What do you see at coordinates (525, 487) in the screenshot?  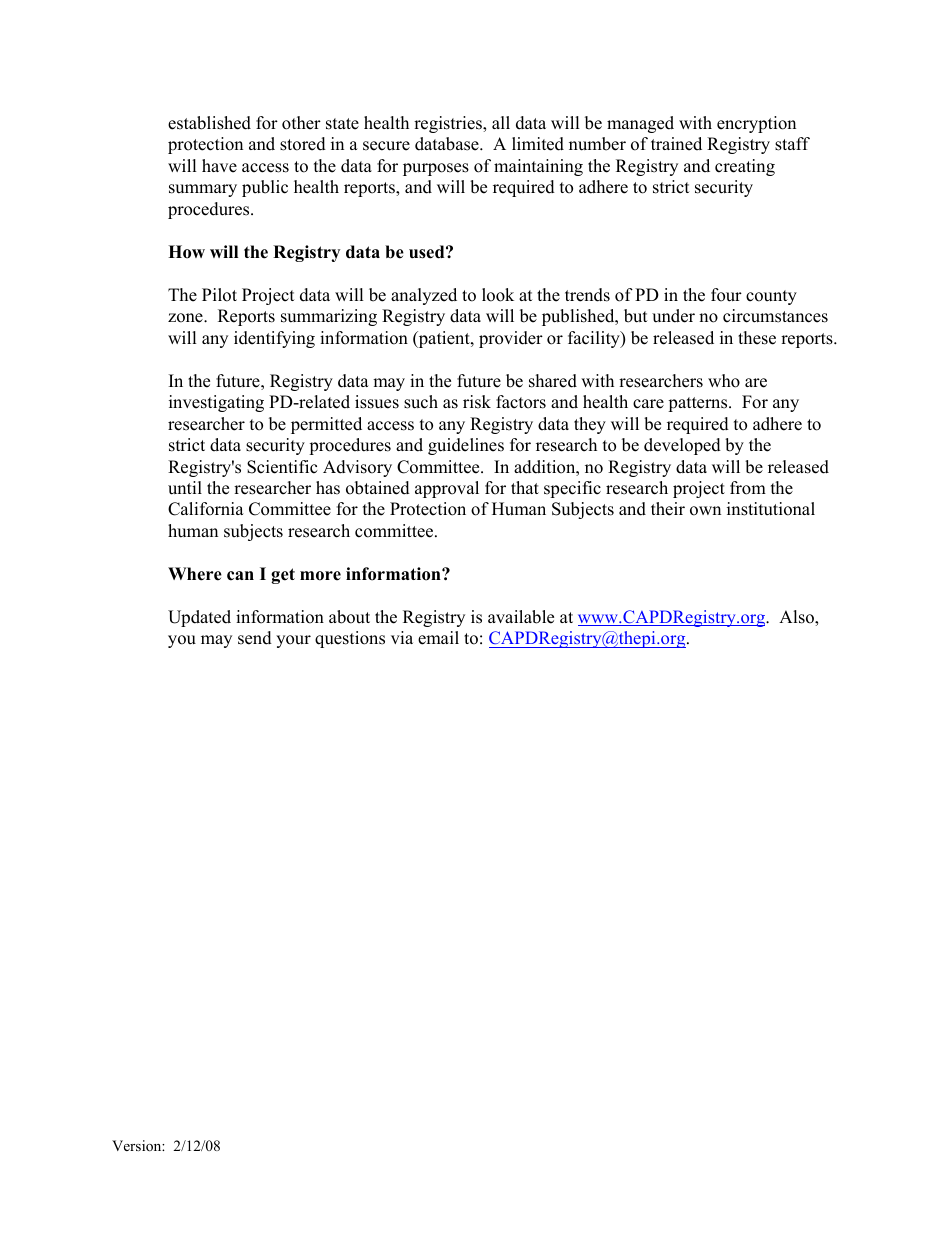 I see `that` at bounding box center [525, 487].
